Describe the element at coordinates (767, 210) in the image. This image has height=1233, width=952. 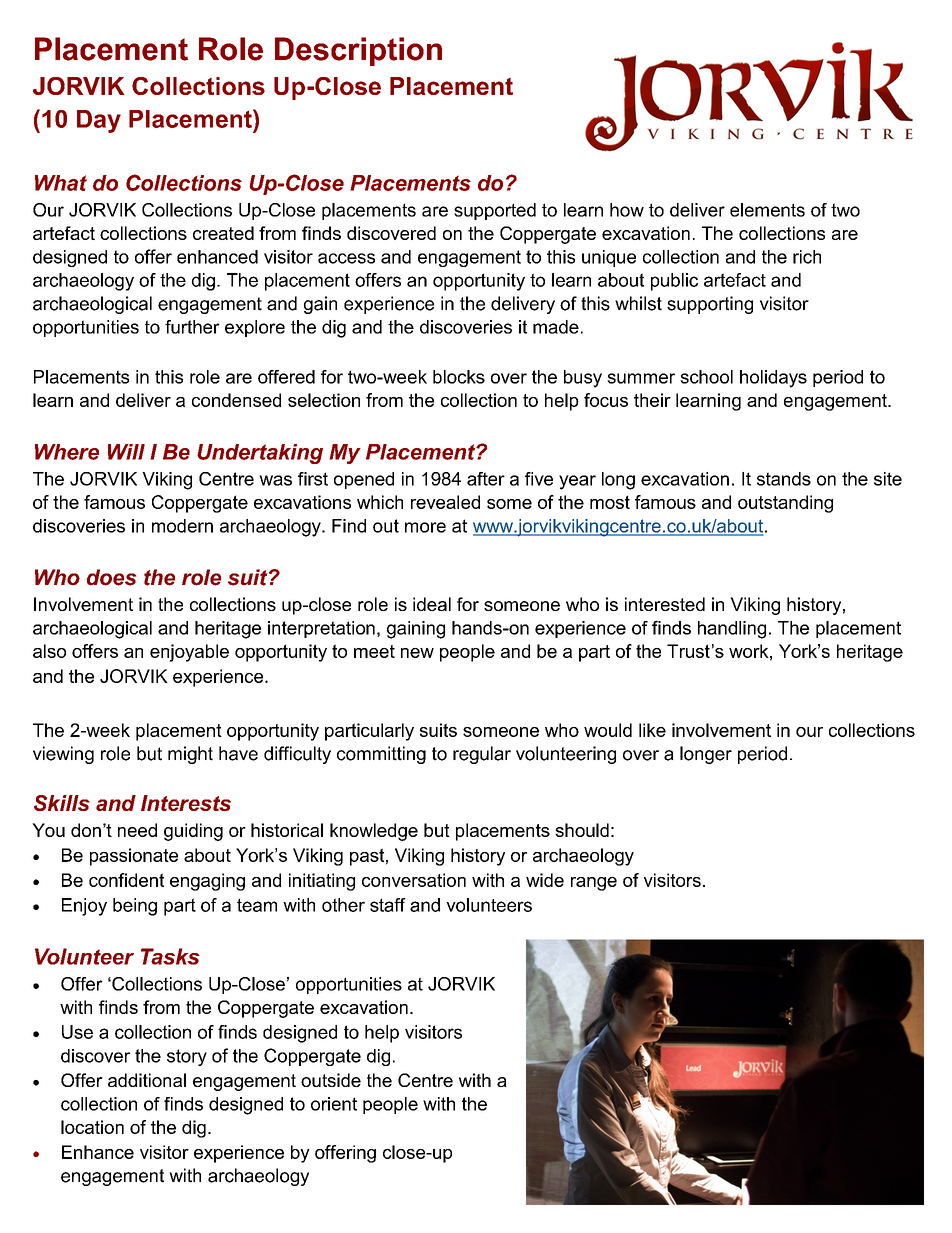
I see `elements` at that location.
